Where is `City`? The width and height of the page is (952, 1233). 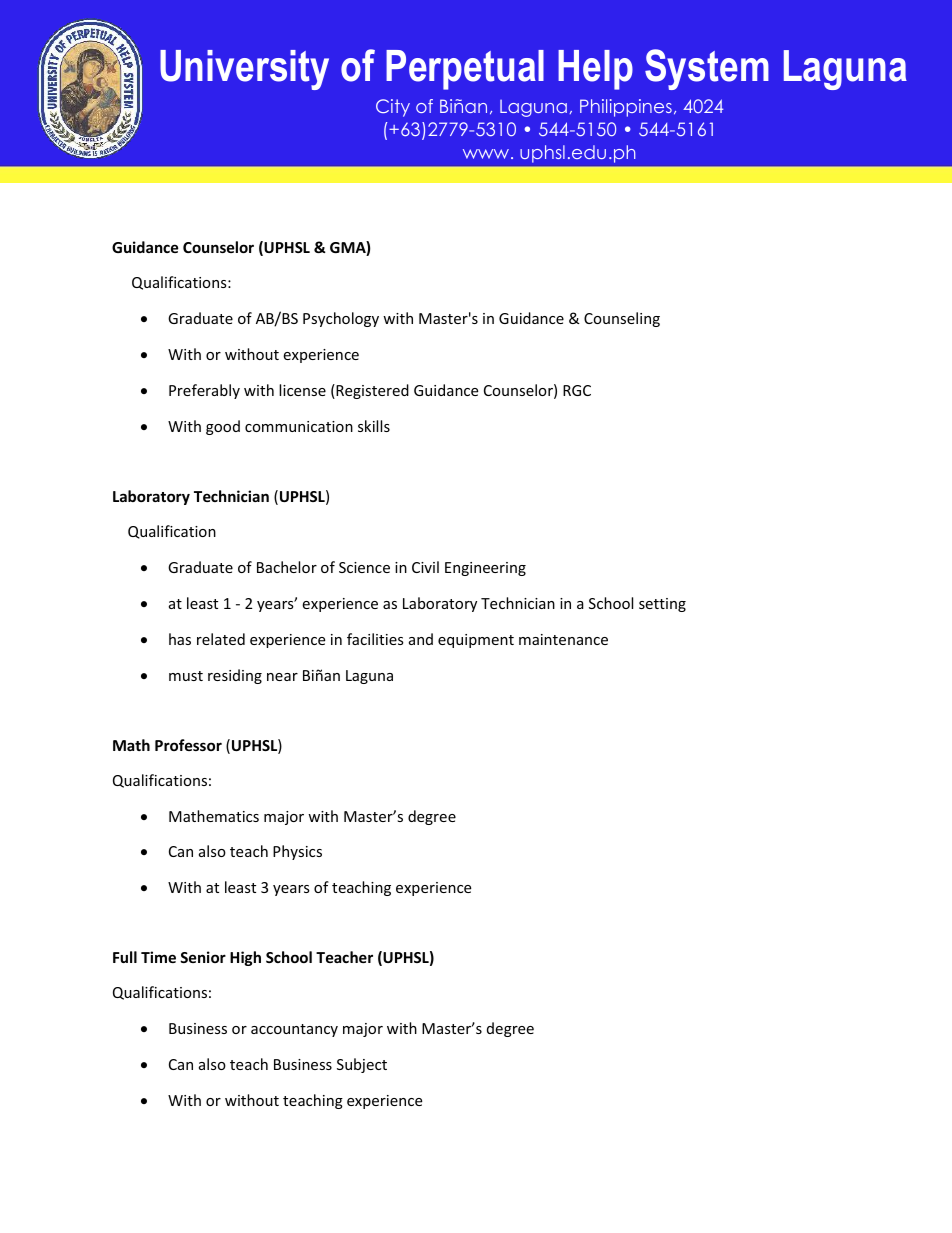
City is located at coordinates (393, 108).
